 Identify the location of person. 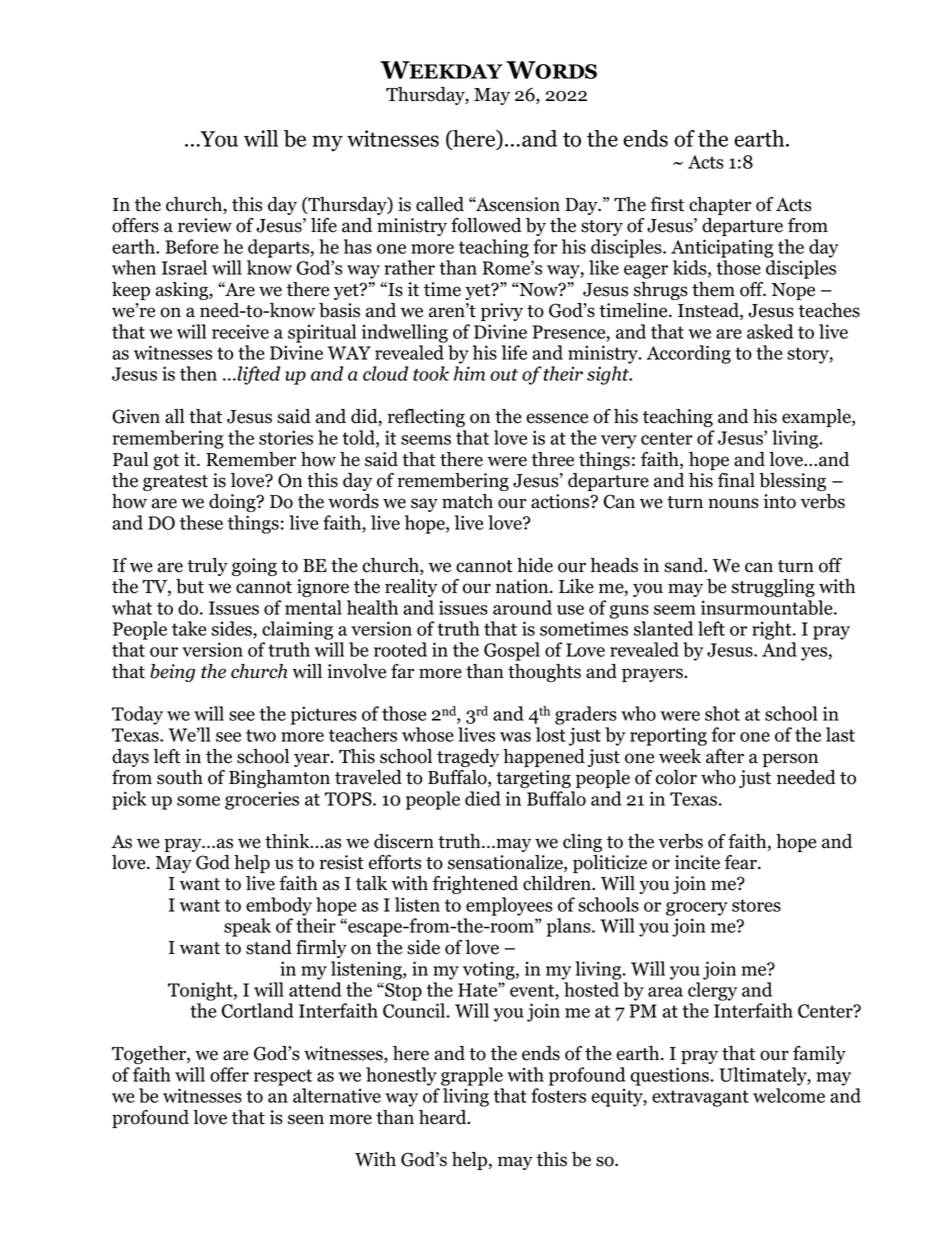
(790, 760).
